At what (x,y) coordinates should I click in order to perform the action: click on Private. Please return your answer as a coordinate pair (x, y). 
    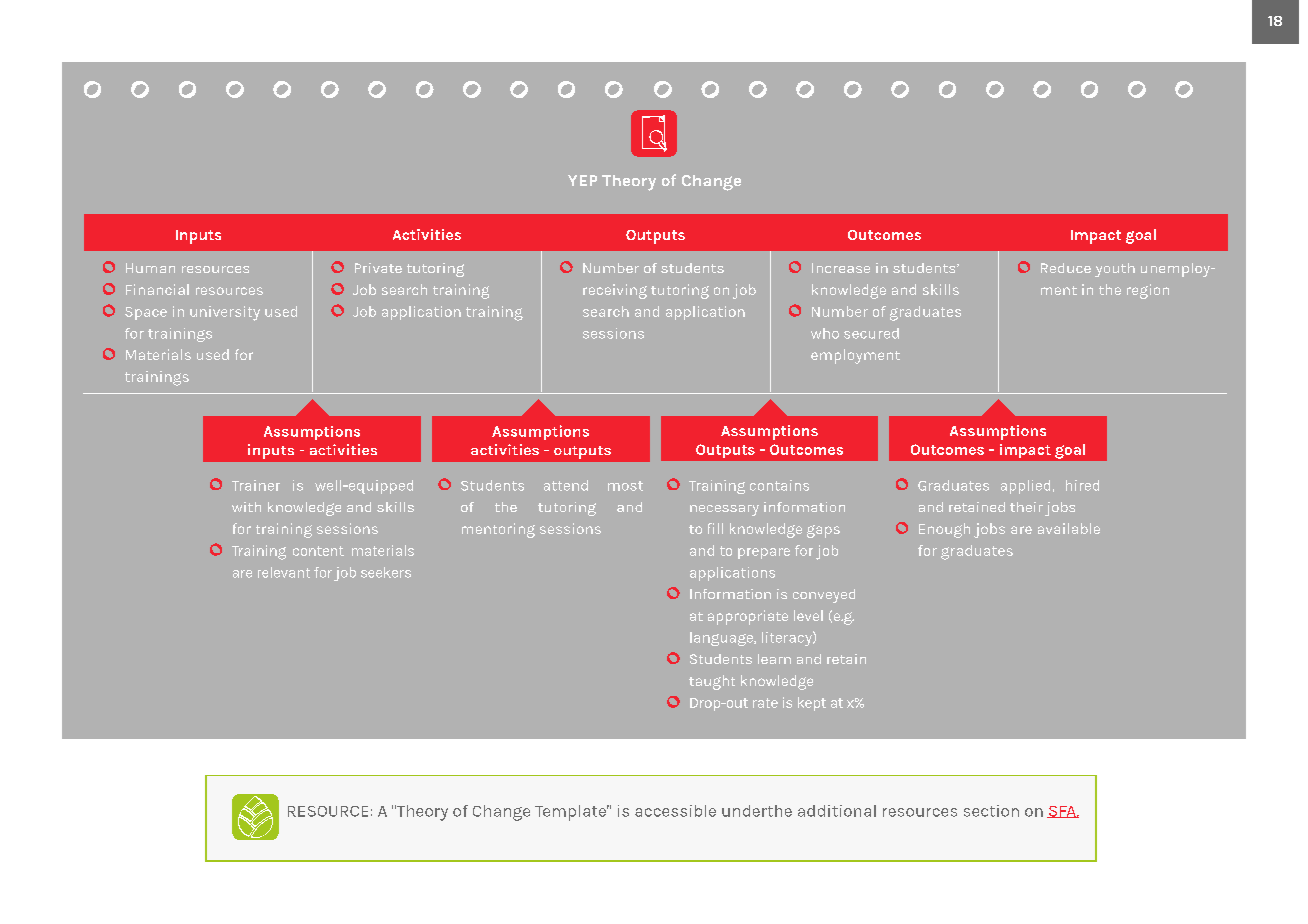
    Looking at the image, I should click on (378, 268).
